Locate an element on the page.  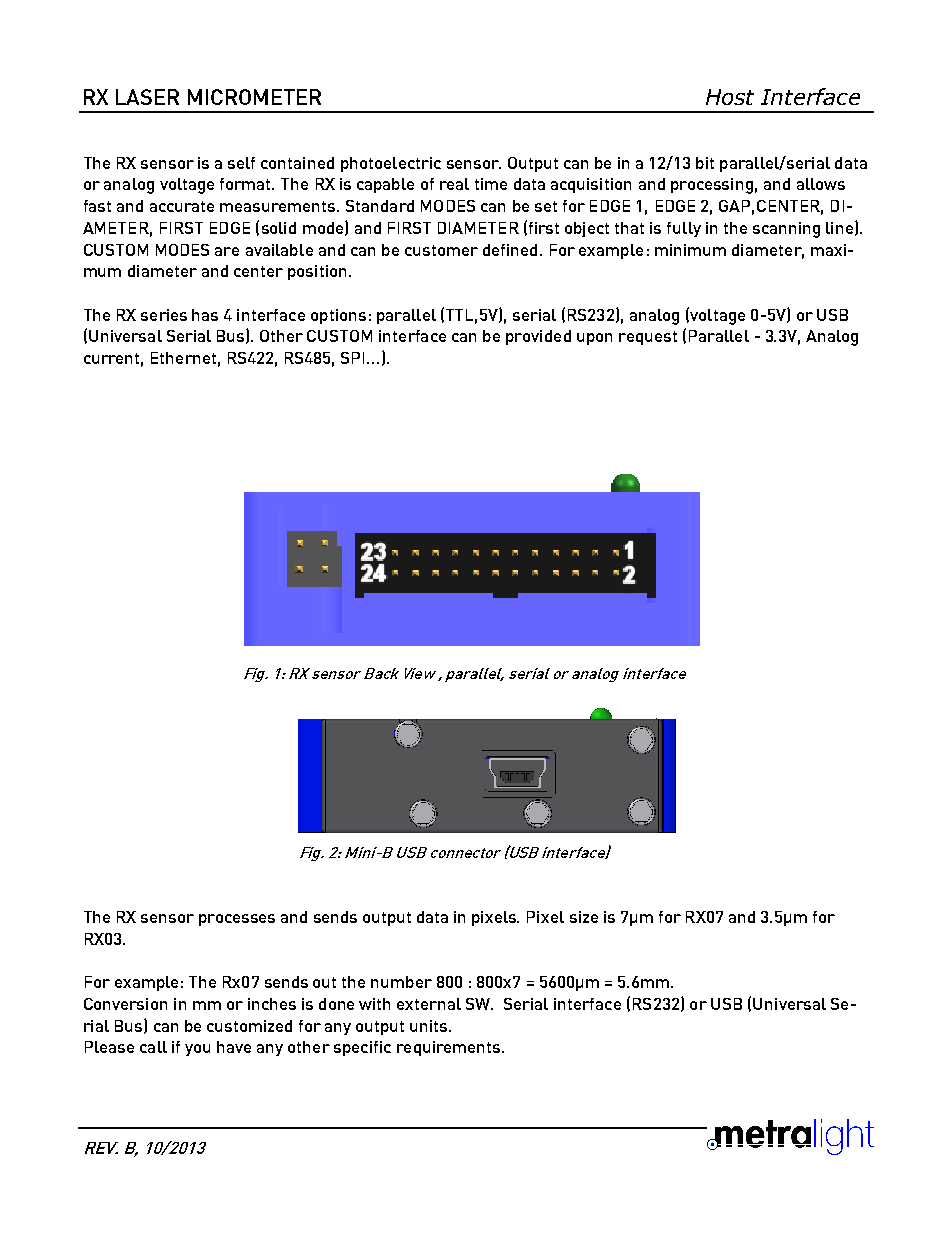
Host is located at coordinates (730, 97).
